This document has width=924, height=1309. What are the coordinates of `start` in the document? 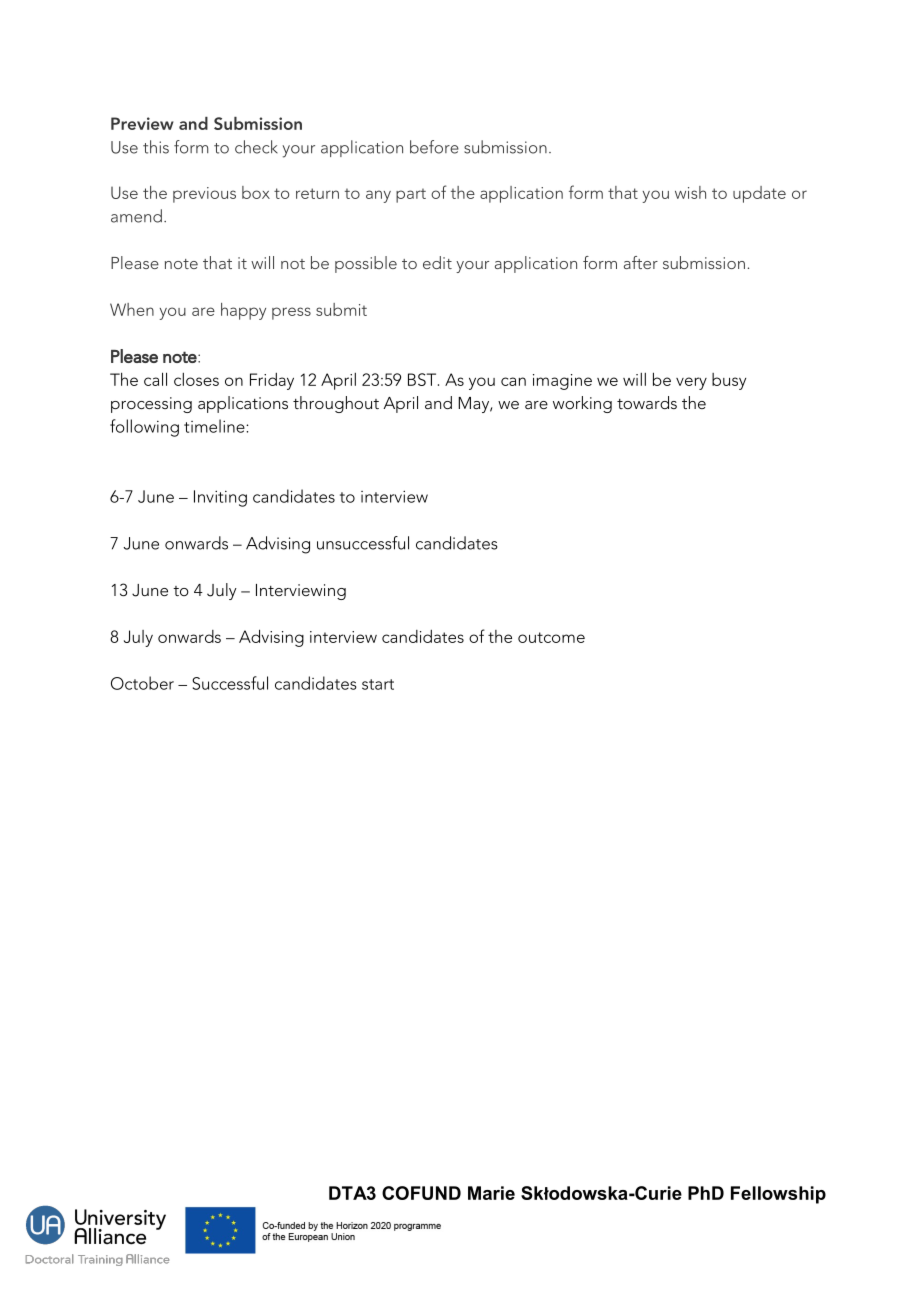 It's located at (378, 684).
